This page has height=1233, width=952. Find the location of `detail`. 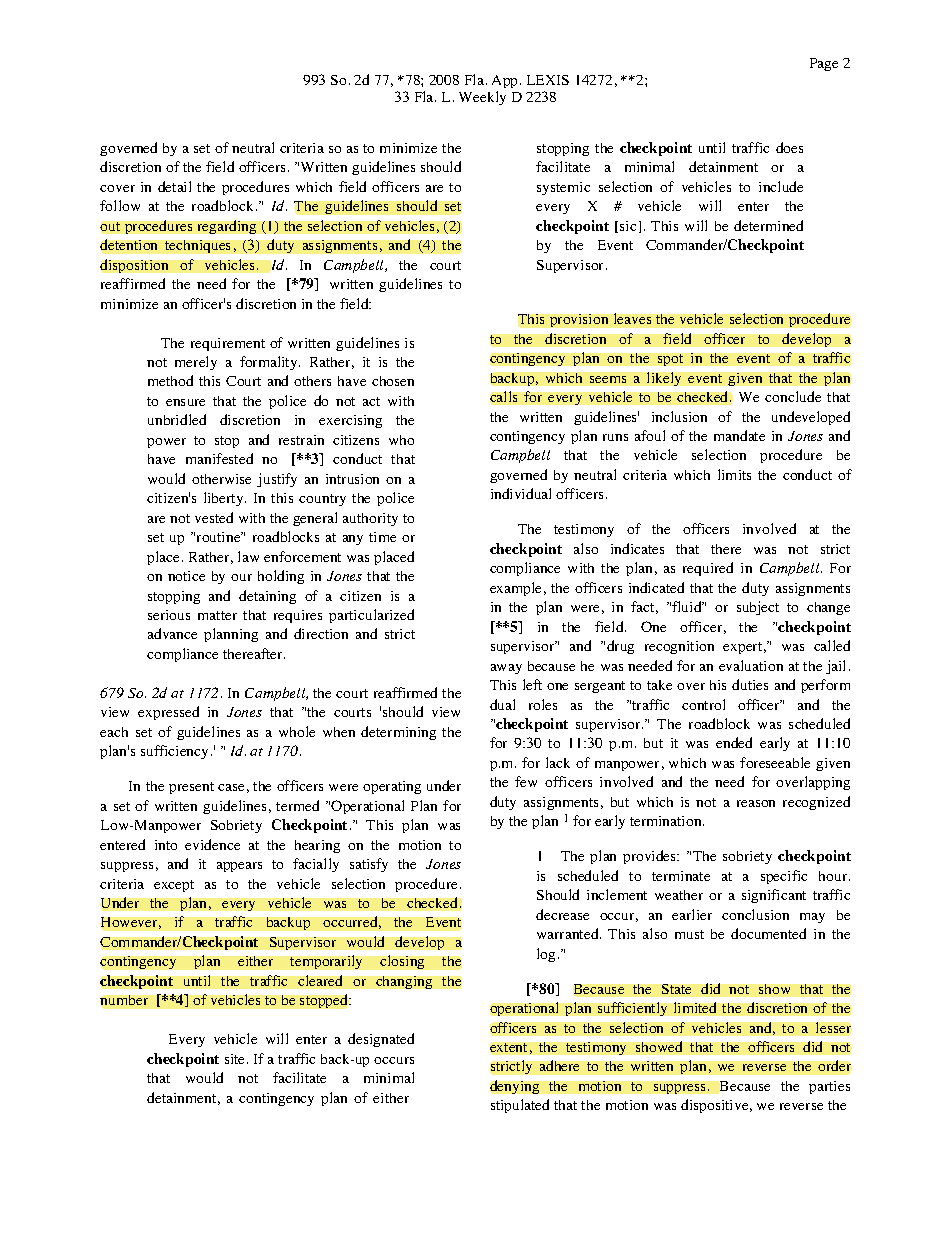

detail is located at coordinates (174, 186).
